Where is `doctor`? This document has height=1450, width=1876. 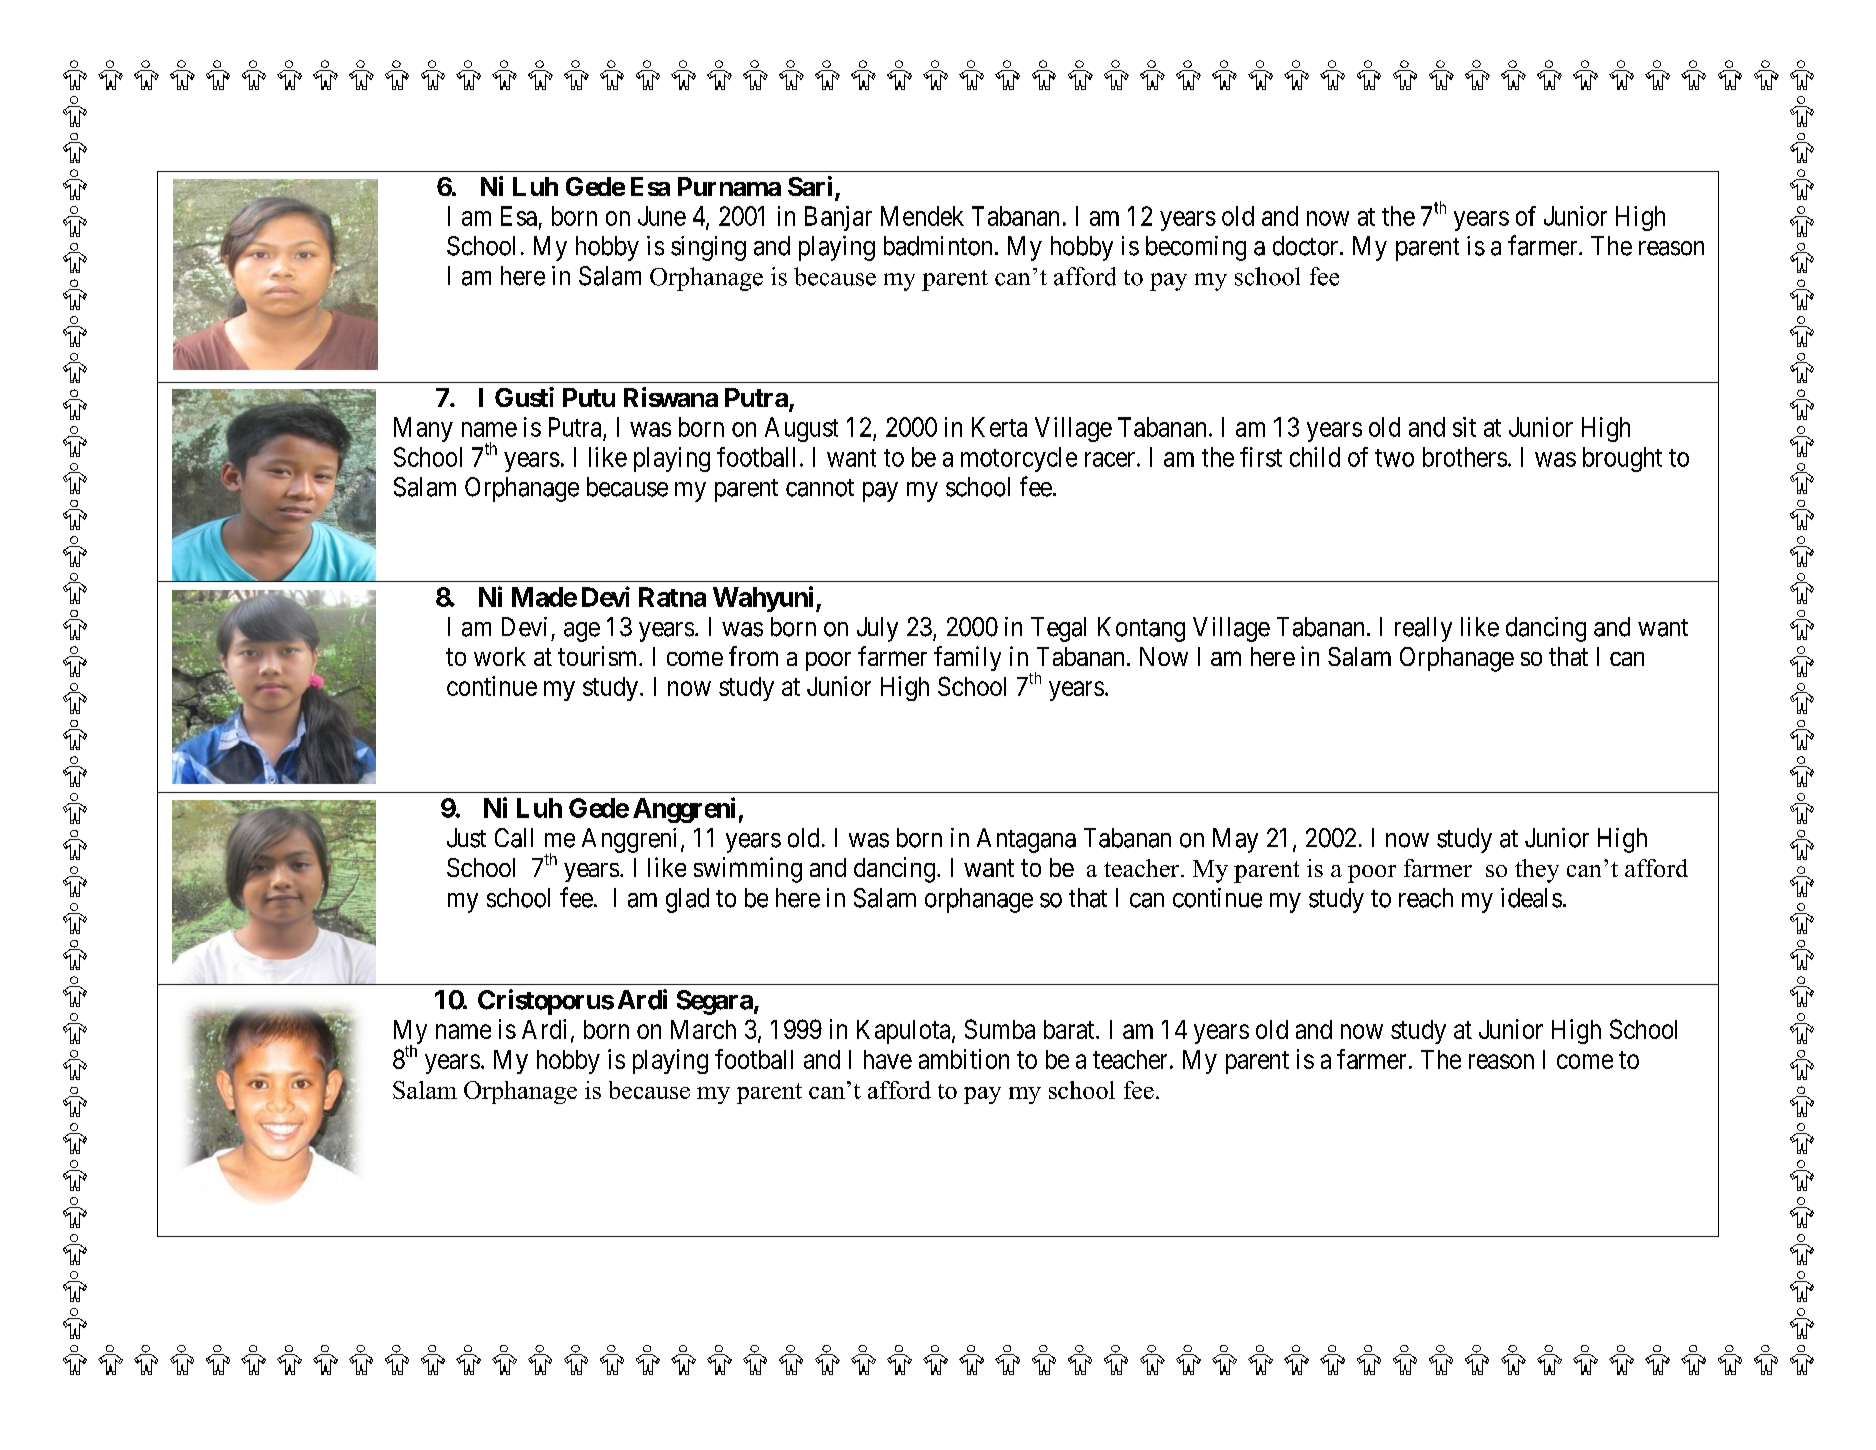
doctor is located at coordinates (1307, 246).
